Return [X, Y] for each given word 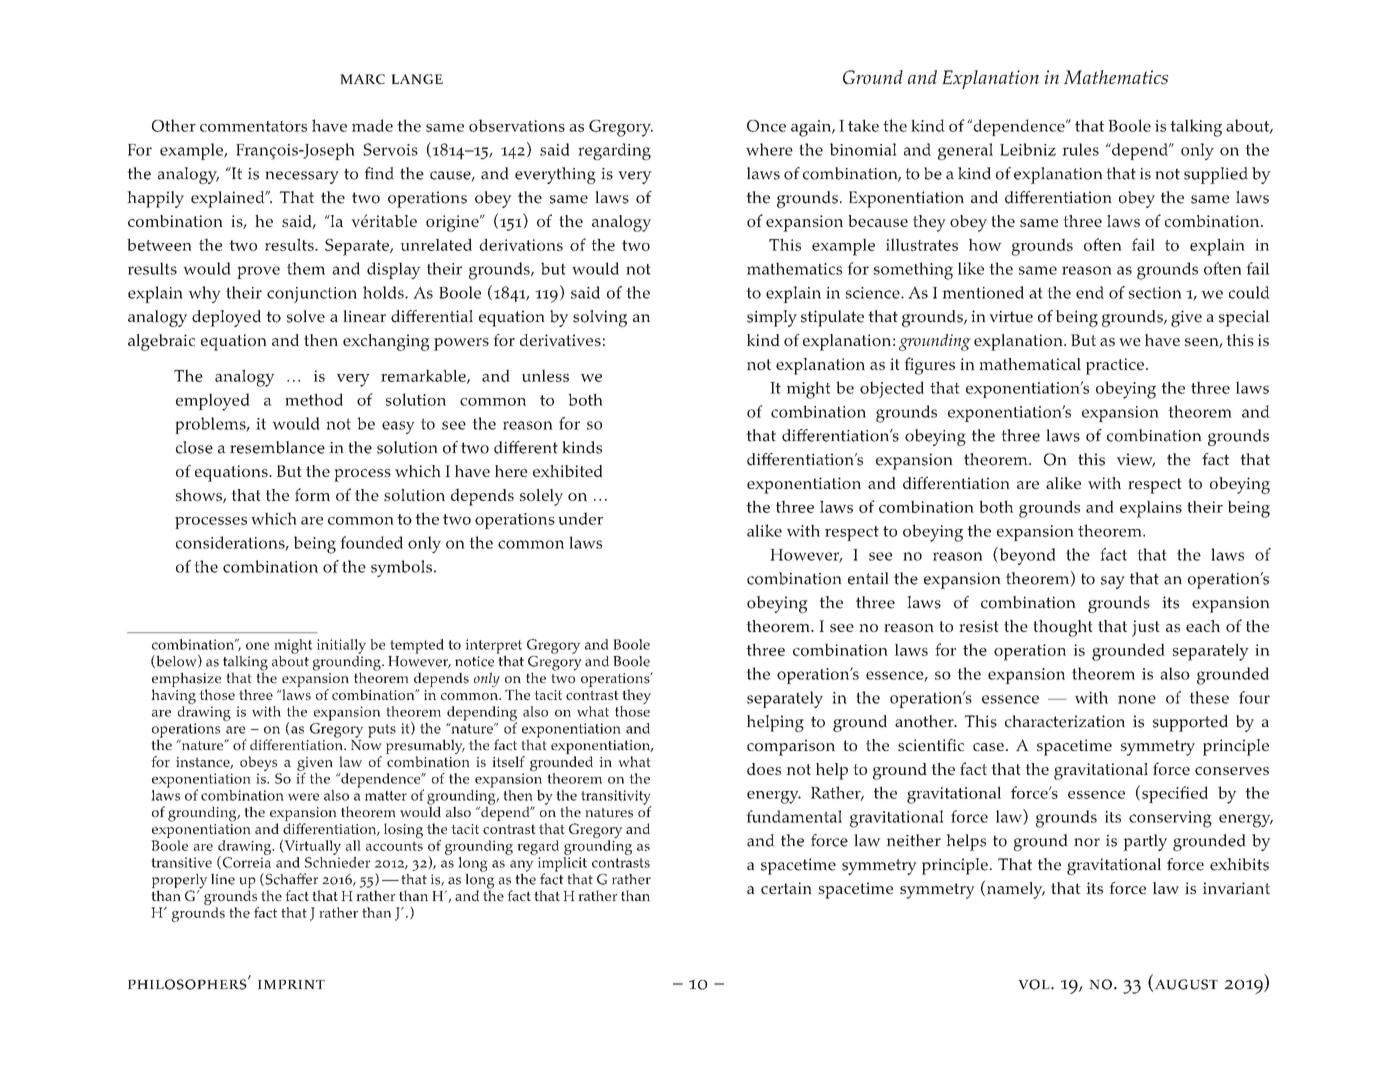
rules [1080, 149]
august [1186, 984]
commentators [253, 126]
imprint [291, 984]
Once [766, 126]
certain [786, 888]
